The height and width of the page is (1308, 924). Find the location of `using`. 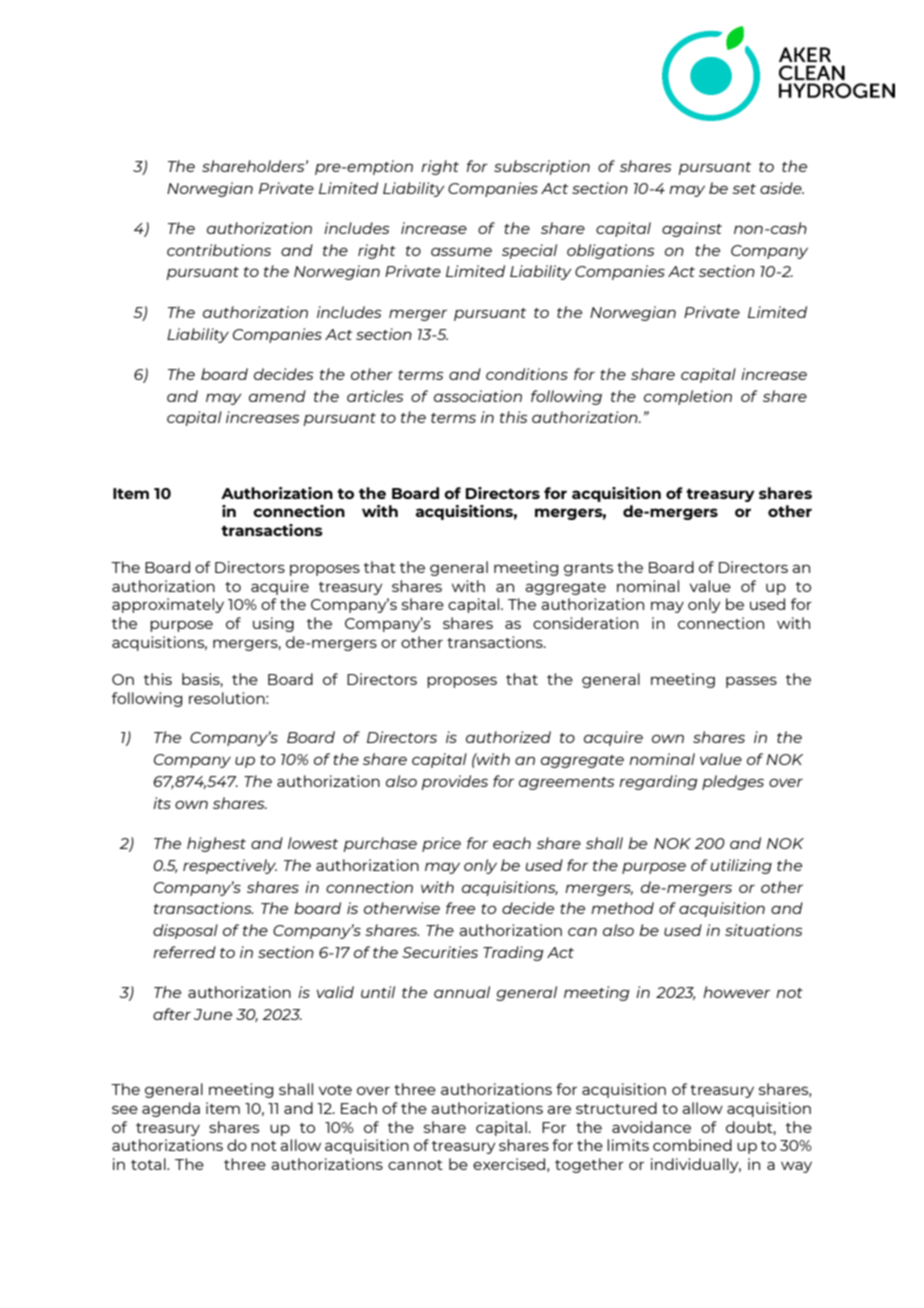

using is located at coordinates (273, 624).
